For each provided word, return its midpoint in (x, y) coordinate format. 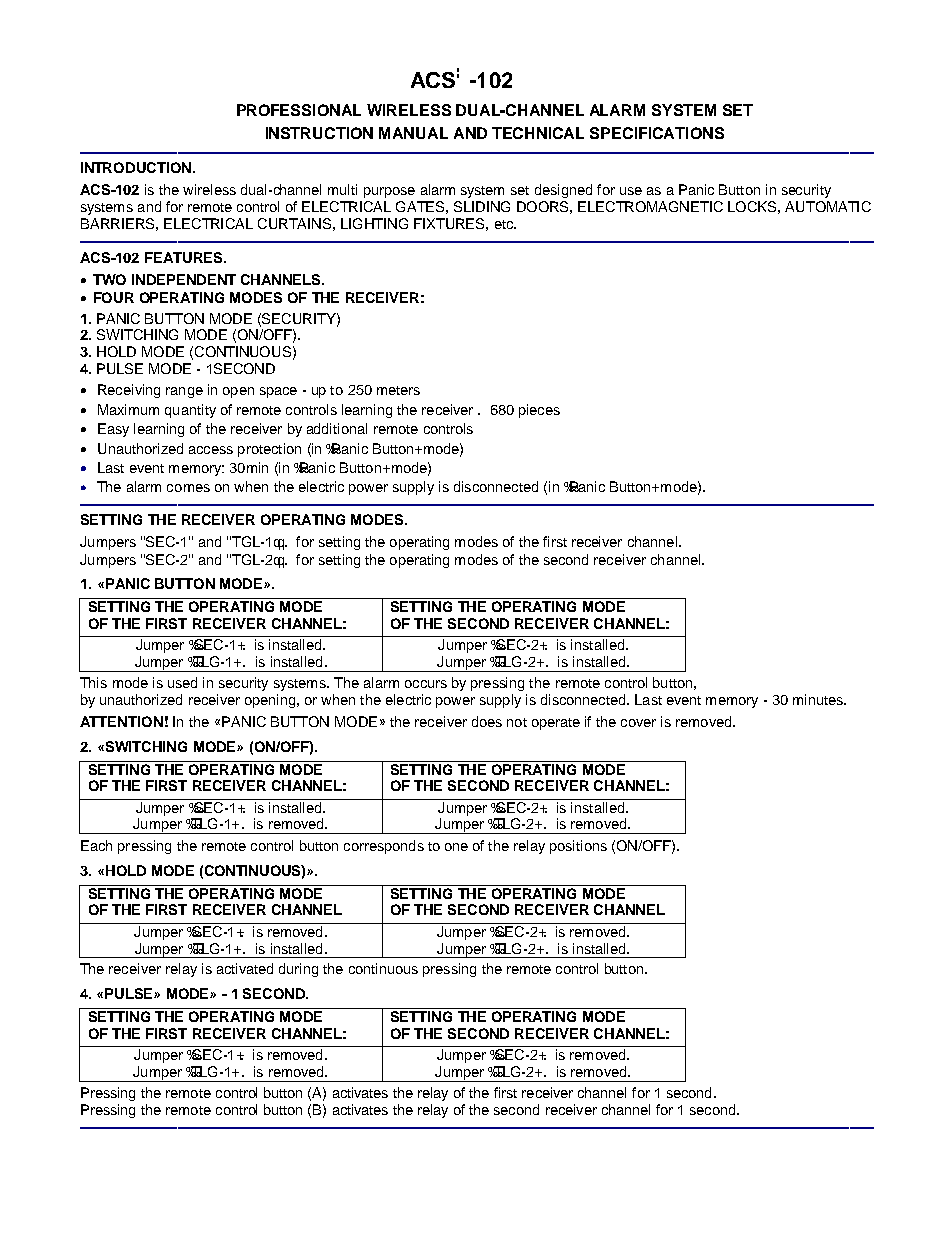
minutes (819, 699)
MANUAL (413, 133)
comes (188, 488)
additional (337, 428)
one (456, 847)
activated (245, 968)
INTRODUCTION (136, 167)
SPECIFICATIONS (657, 133)
